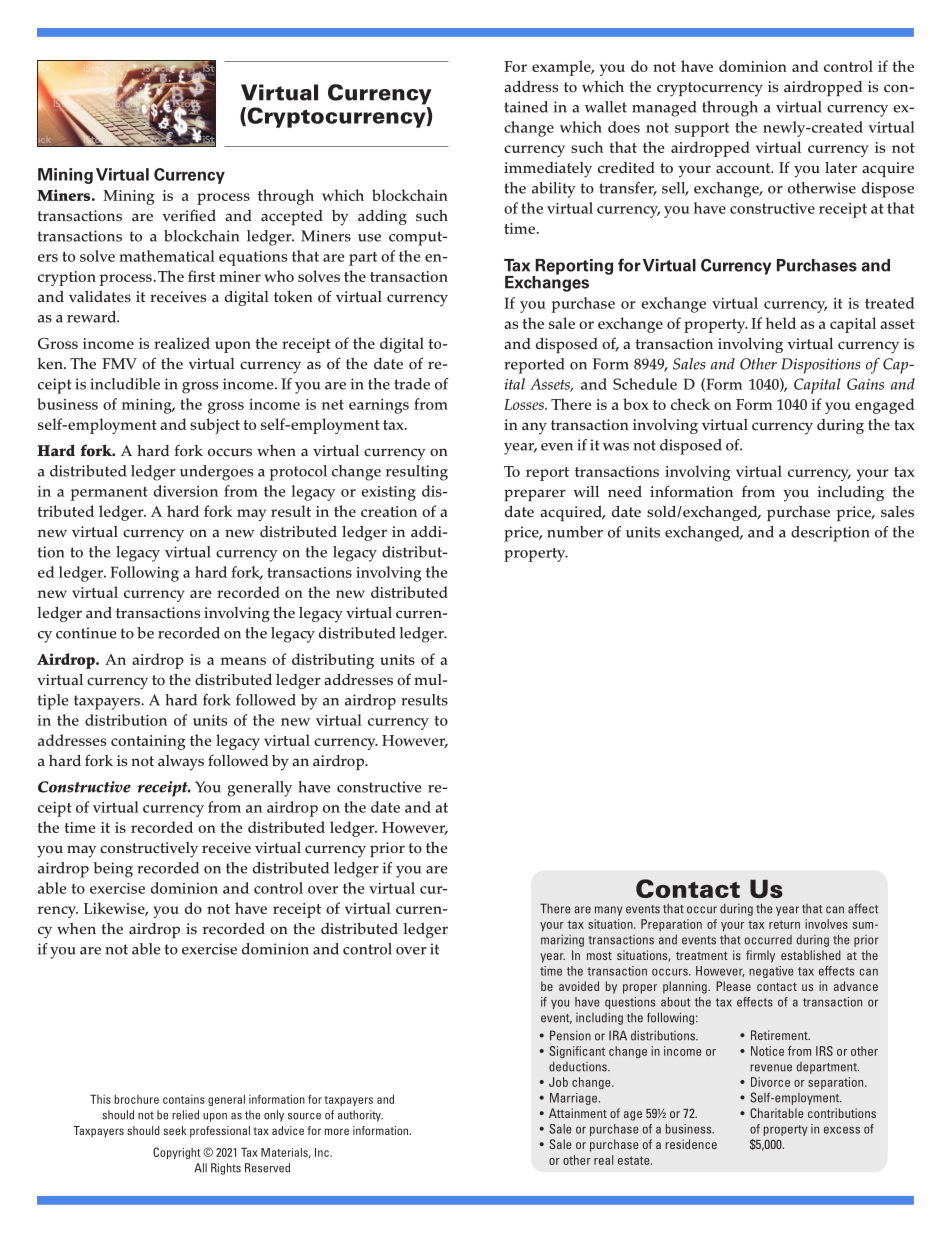  Describe the element at coordinates (784, 924) in the screenshot. I see `return` at that location.
